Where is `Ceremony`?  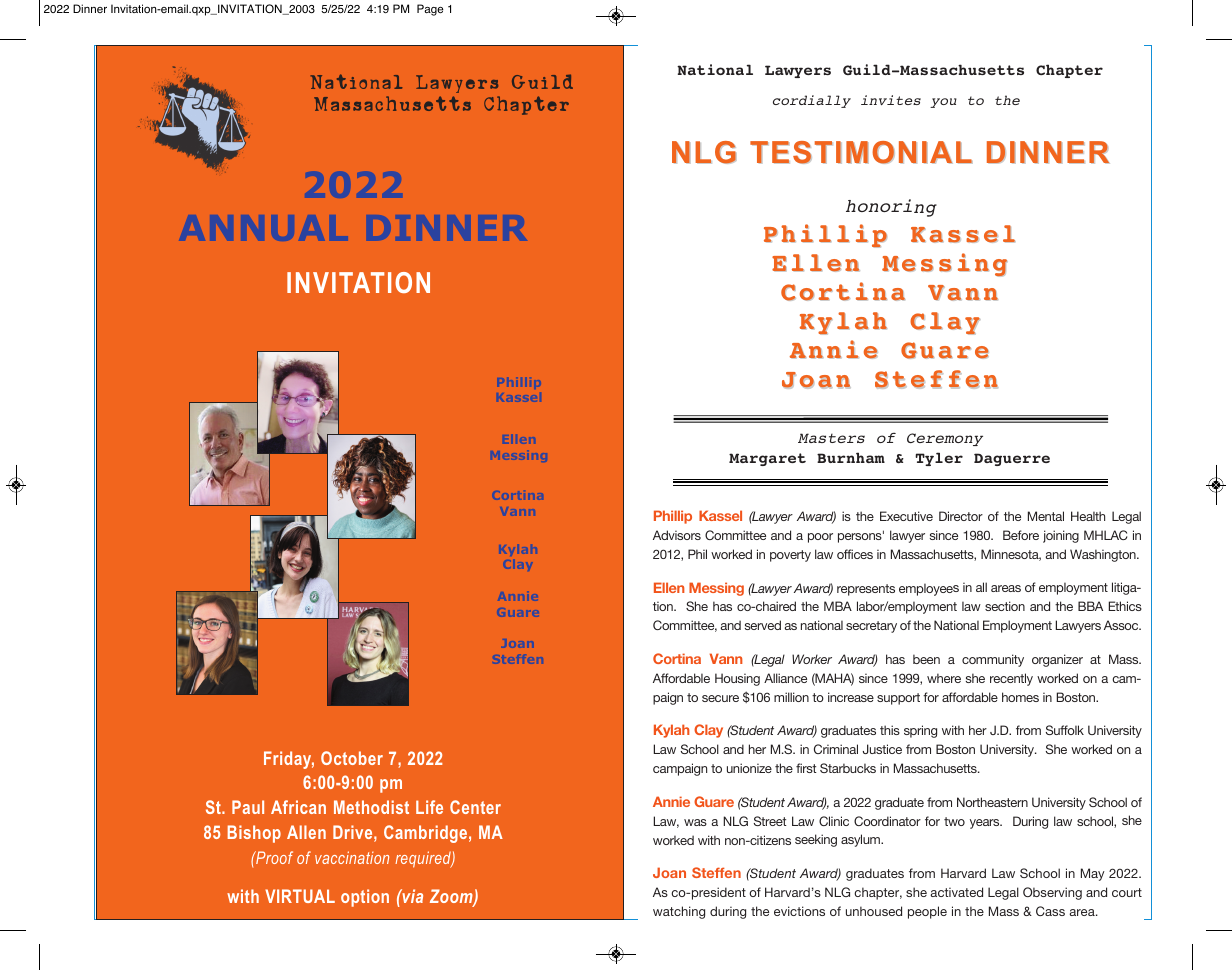 Ceremony is located at coordinates (945, 439).
